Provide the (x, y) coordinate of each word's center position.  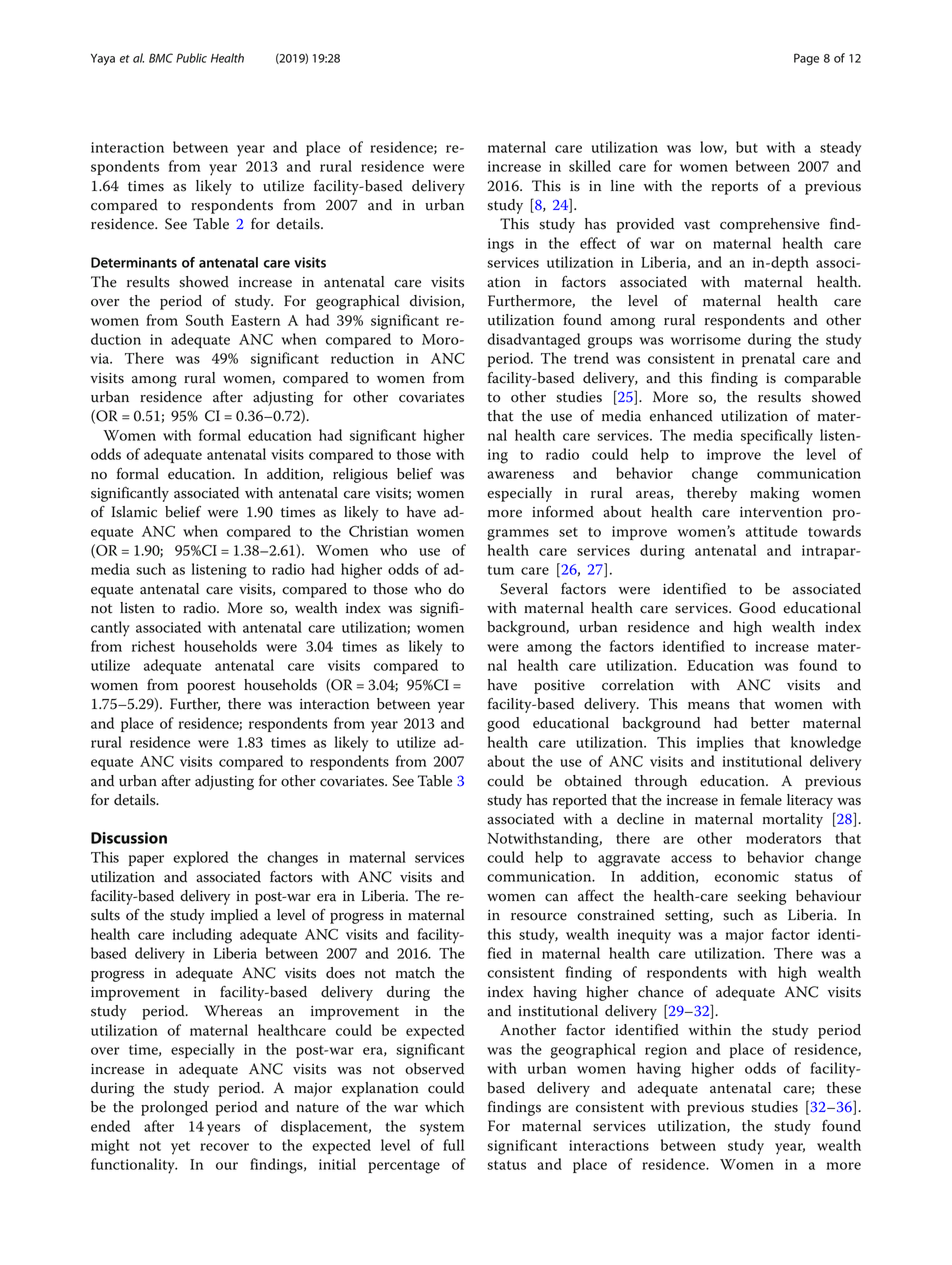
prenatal (768, 359)
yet (180, 1148)
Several (524, 589)
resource (539, 917)
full (453, 1145)
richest (153, 646)
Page (806, 59)
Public (191, 58)
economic (747, 876)
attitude (772, 531)
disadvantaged (534, 341)
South (205, 320)
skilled (590, 166)
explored (201, 858)
